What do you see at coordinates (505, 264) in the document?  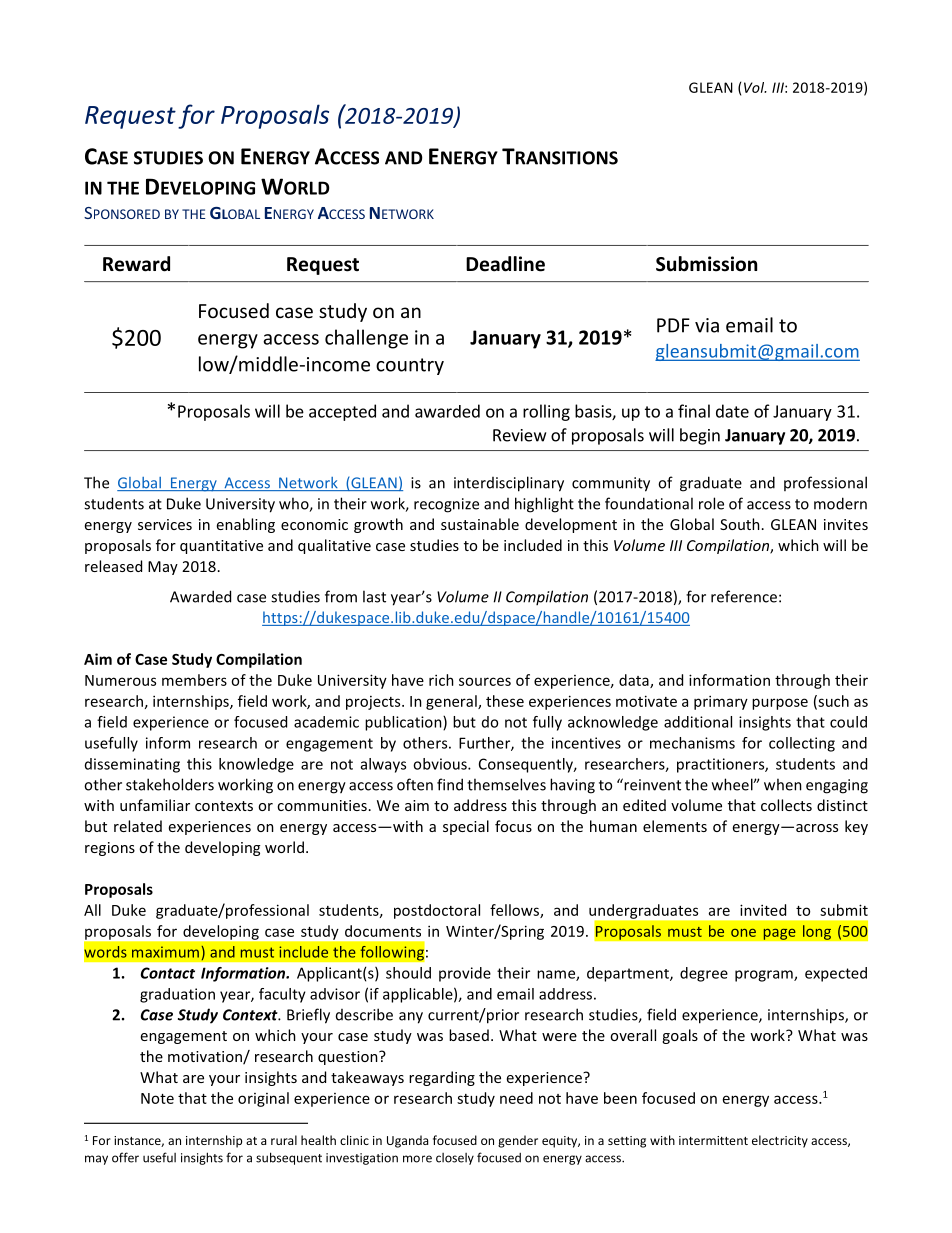 I see `Deadline` at bounding box center [505, 264].
